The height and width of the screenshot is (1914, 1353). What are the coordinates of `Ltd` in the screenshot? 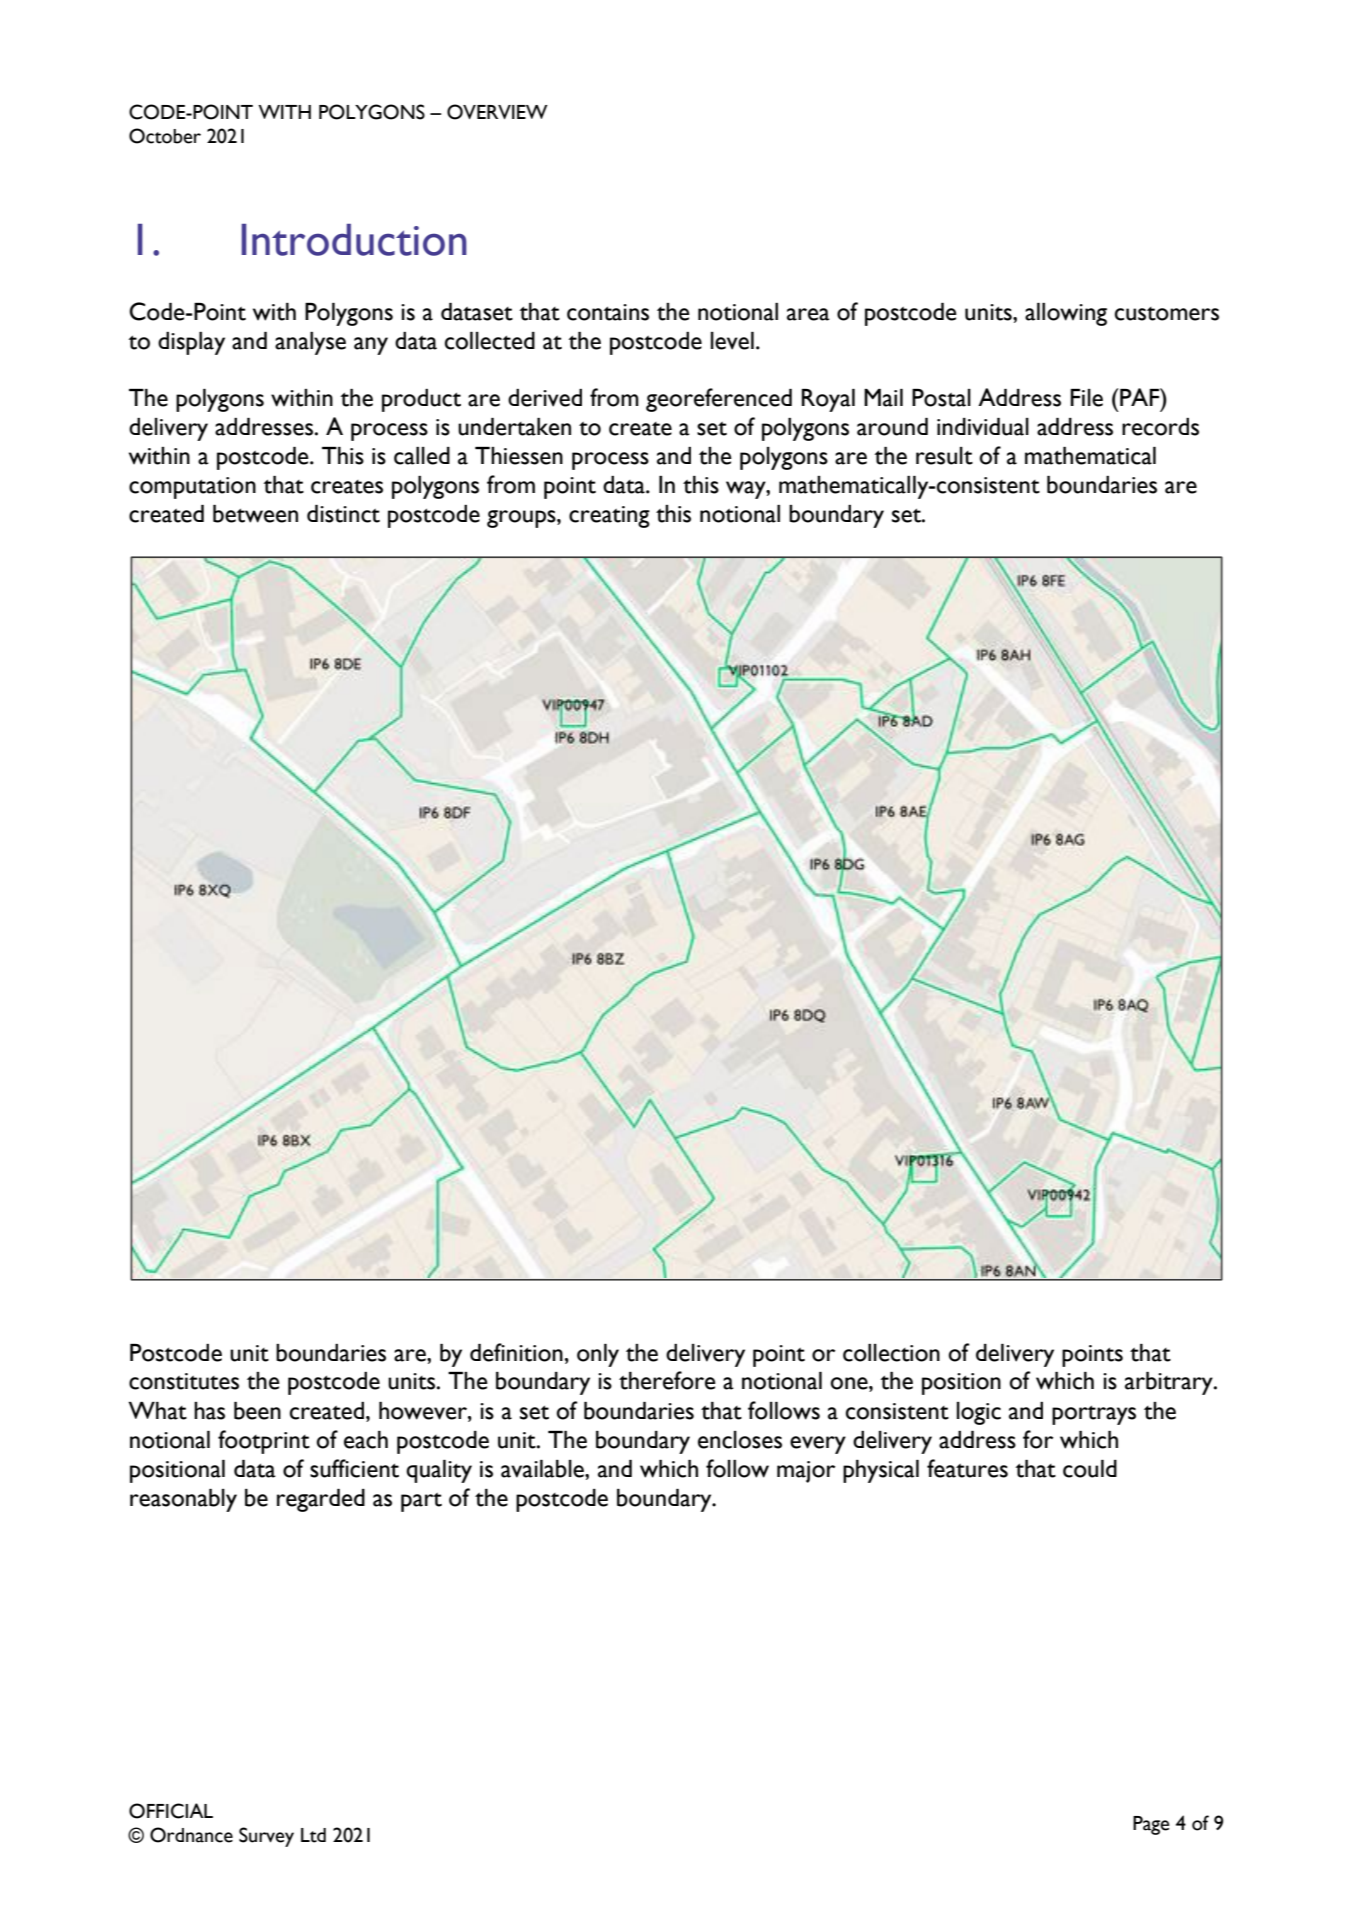 It's located at (313, 1835).
